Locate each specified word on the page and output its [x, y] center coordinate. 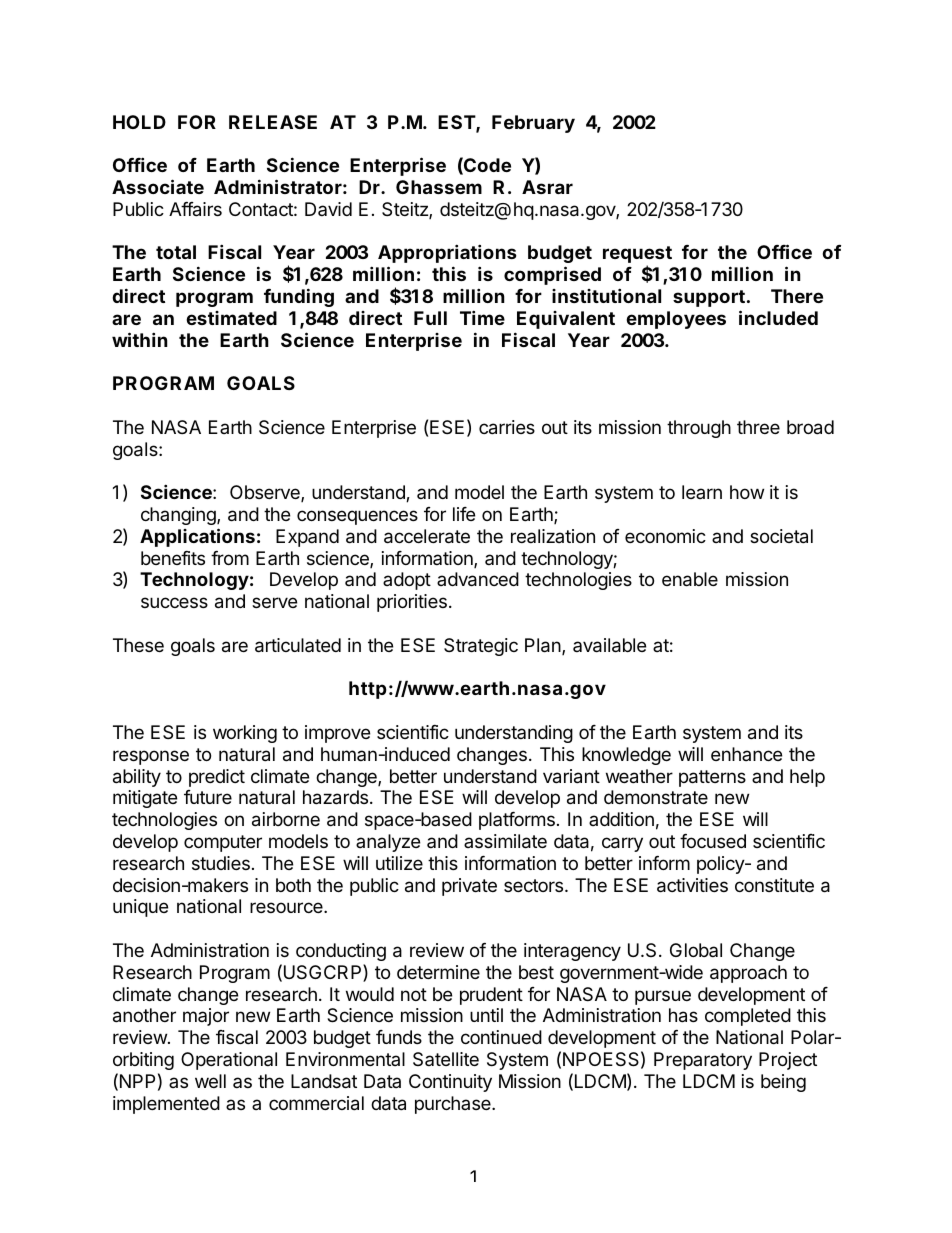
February [533, 124]
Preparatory [703, 1061]
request [637, 256]
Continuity [450, 1083]
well [210, 1081]
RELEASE [273, 122]
